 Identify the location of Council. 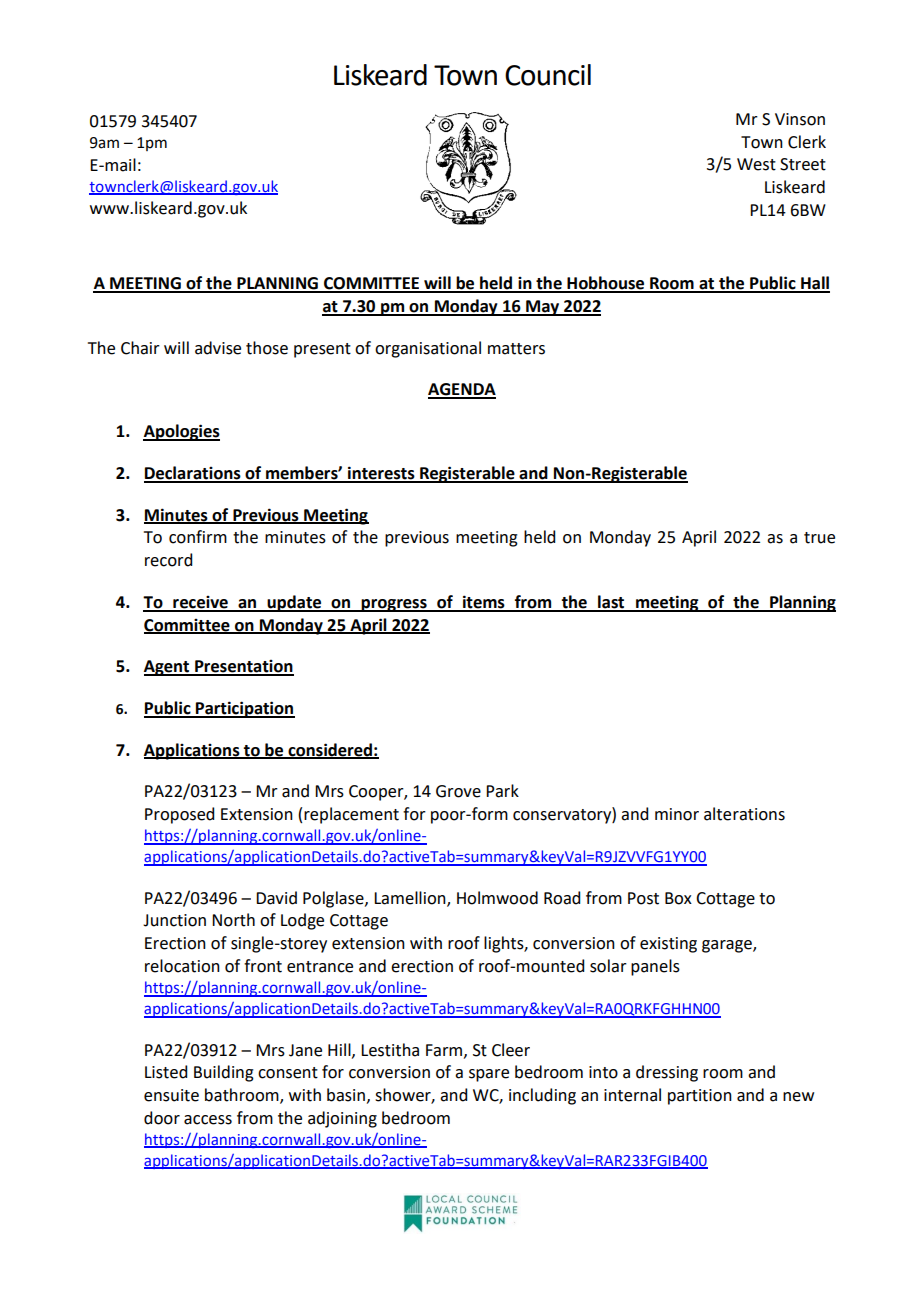
(548, 75).
